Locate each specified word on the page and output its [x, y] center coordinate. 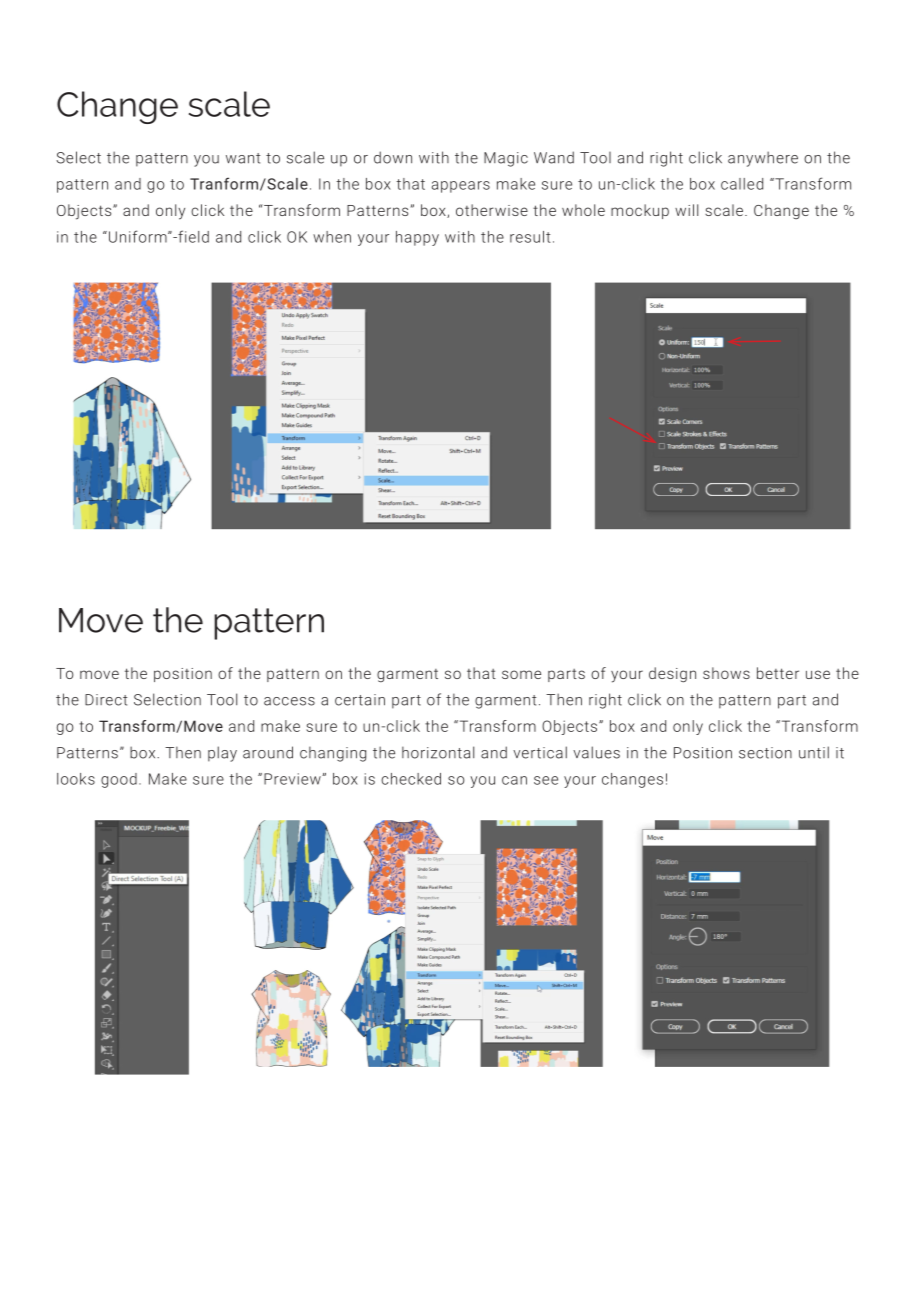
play [222, 754]
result [530, 237]
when [332, 237]
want [243, 158]
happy [417, 238]
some [521, 674]
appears [461, 187]
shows [726, 673]
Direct [106, 700]
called [742, 184]
